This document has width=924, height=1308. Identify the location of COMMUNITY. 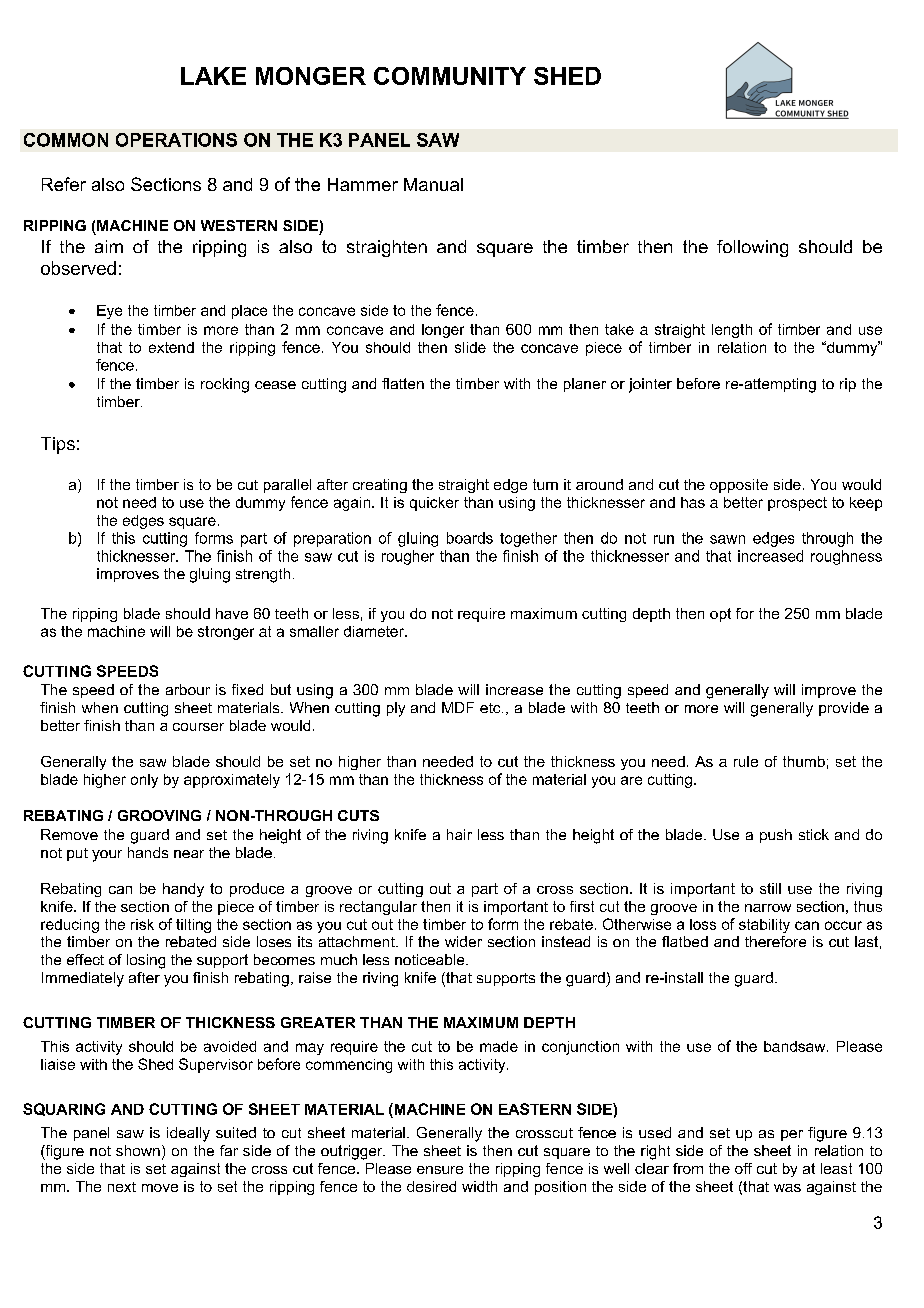
(450, 76).
